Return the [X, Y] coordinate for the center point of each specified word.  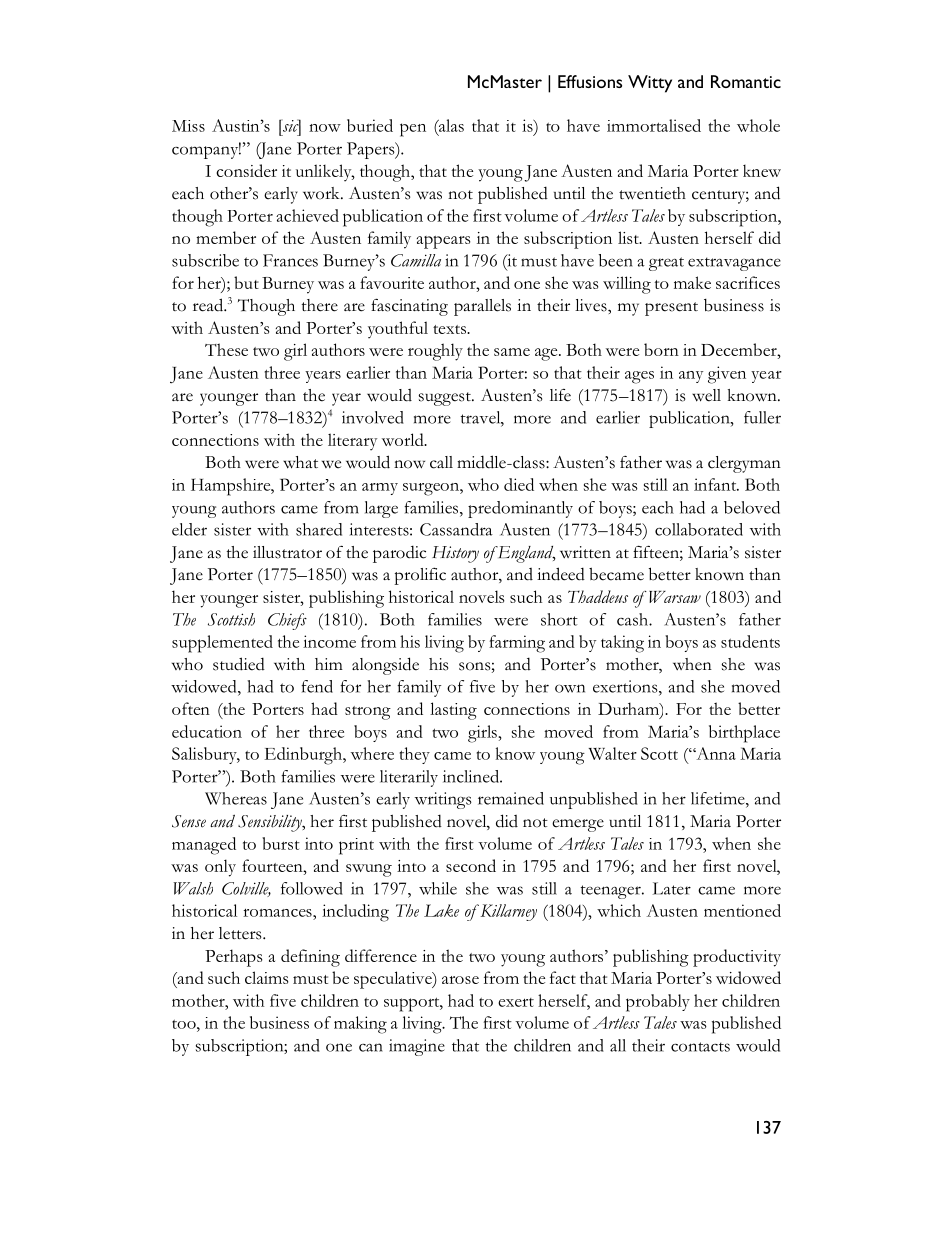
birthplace [744, 734]
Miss [188, 126]
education [207, 731]
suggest [446, 399]
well [706, 395]
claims [266, 977]
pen [413, 130]
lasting [453, 711]
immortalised [654, 125]
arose [460, 980]
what [300, 462]
